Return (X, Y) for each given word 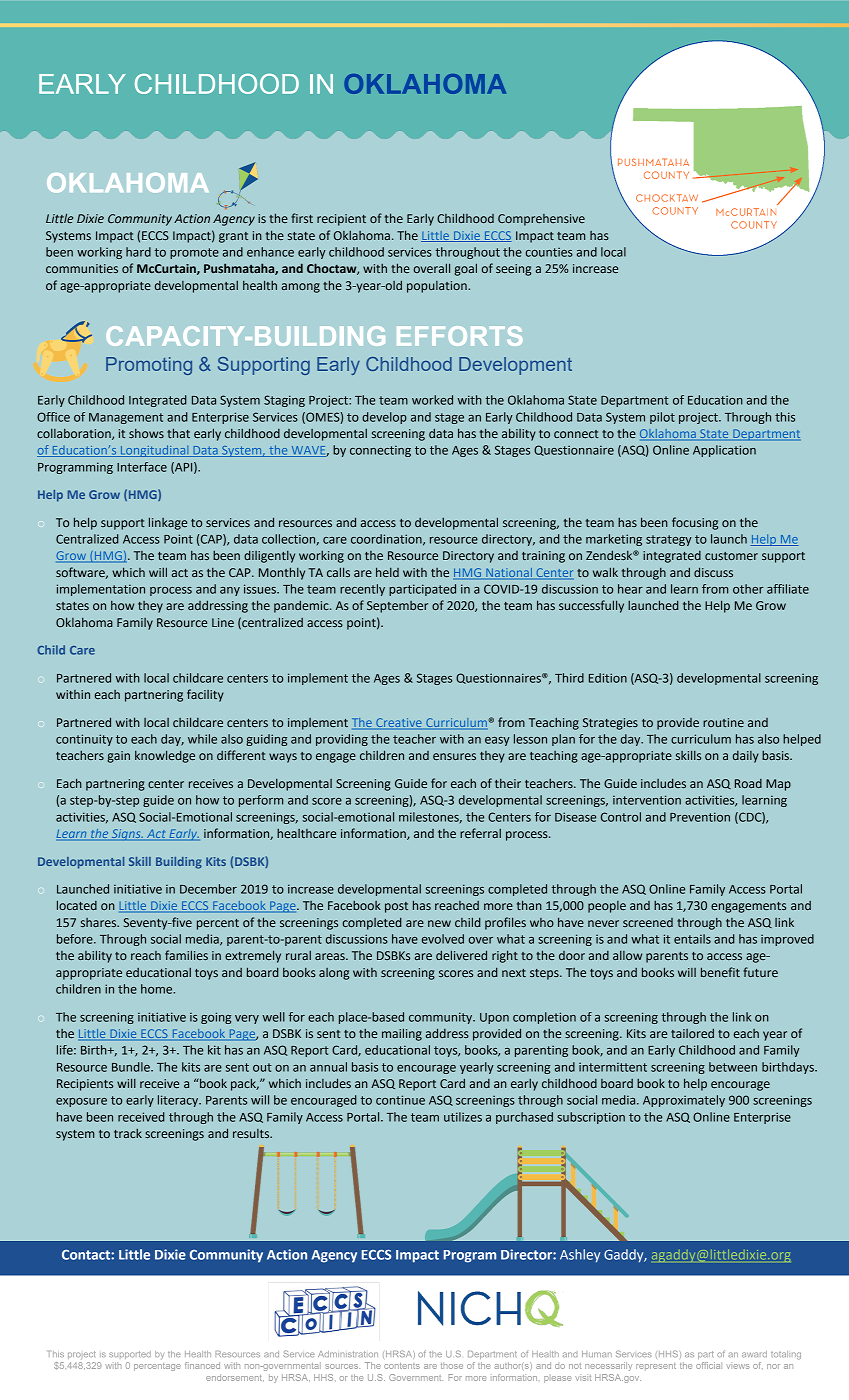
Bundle (132, 1067)
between (733, 1067)
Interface (142, 467)
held (387, 572)
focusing (695, 523)
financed (202, 1365)
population (438, 287)
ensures (454, 756)
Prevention (700, 817)
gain (118, 757)
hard (138, 252)
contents (402, 1366)
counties (549, 252)
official (709, 1365)
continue (400, 1100)
